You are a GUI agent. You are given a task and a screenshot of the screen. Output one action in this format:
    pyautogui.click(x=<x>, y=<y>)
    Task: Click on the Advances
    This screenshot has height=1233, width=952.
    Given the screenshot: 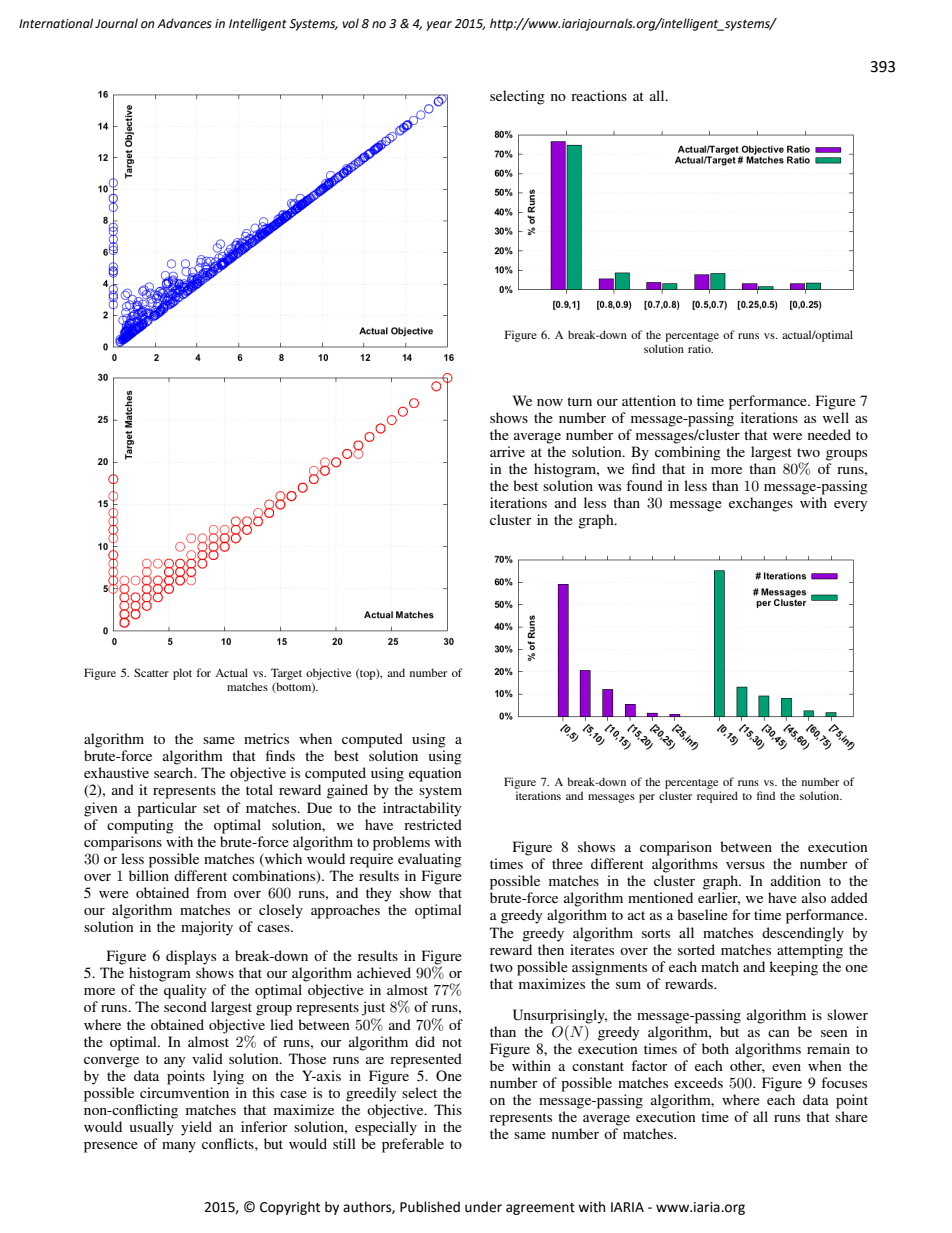 What is the action you would take?
    pyautogui.click(x=184, y=23)
